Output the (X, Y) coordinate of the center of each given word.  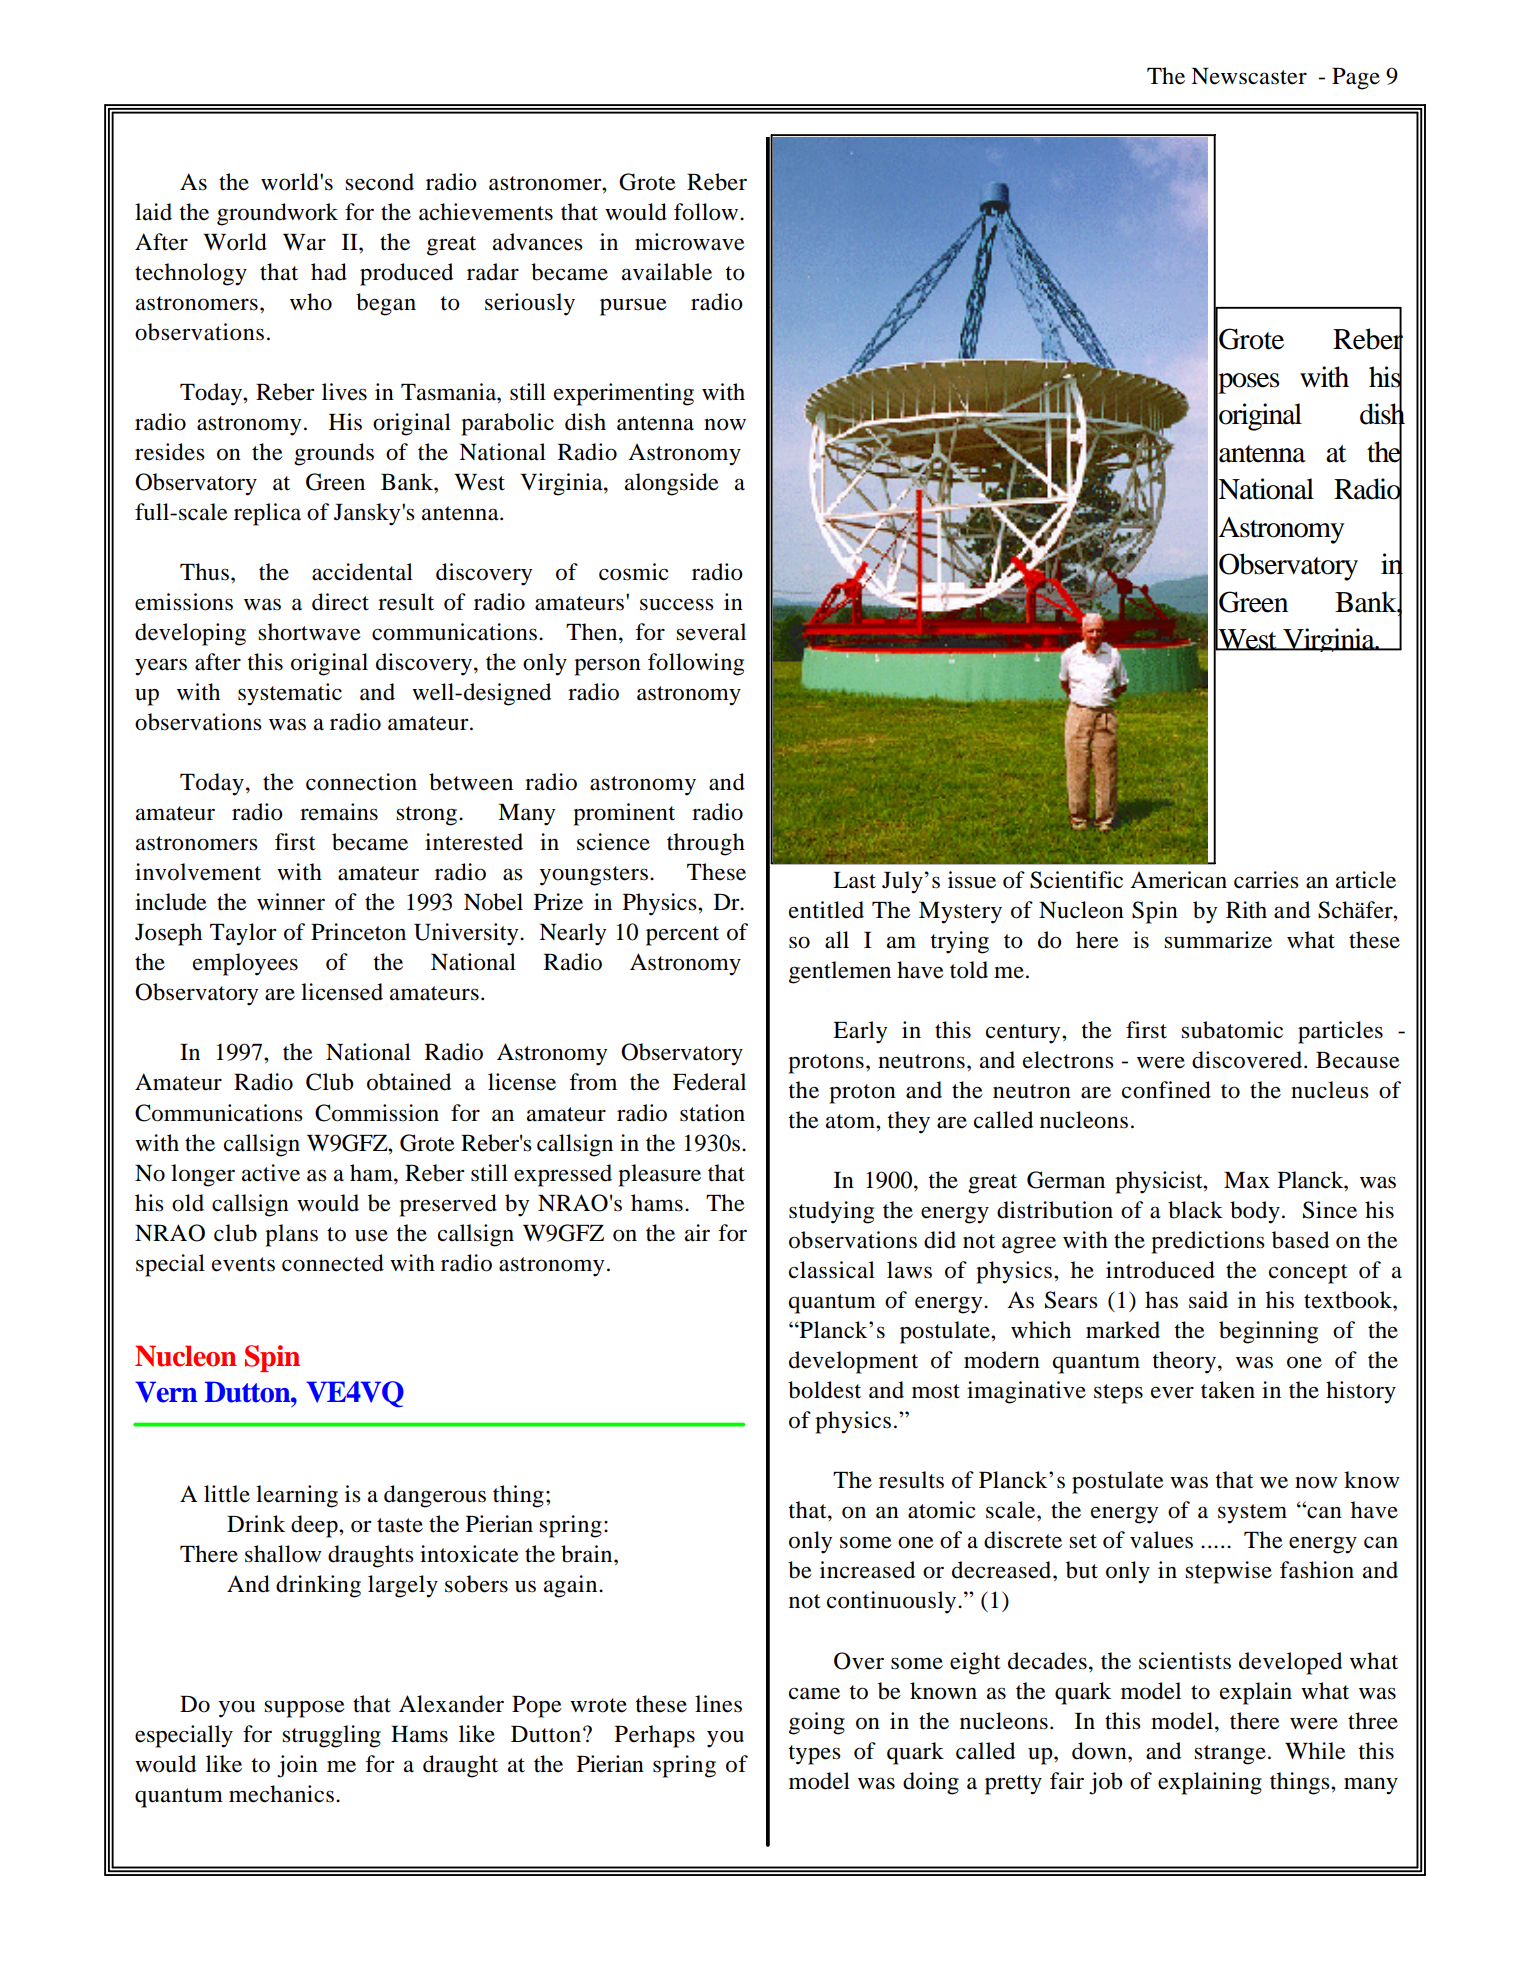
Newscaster (1249, 76)
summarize (1218, 940)
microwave (690, 242)
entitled (826, 910)
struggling (331, 1736)
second (379, 182)
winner (291, 902)
